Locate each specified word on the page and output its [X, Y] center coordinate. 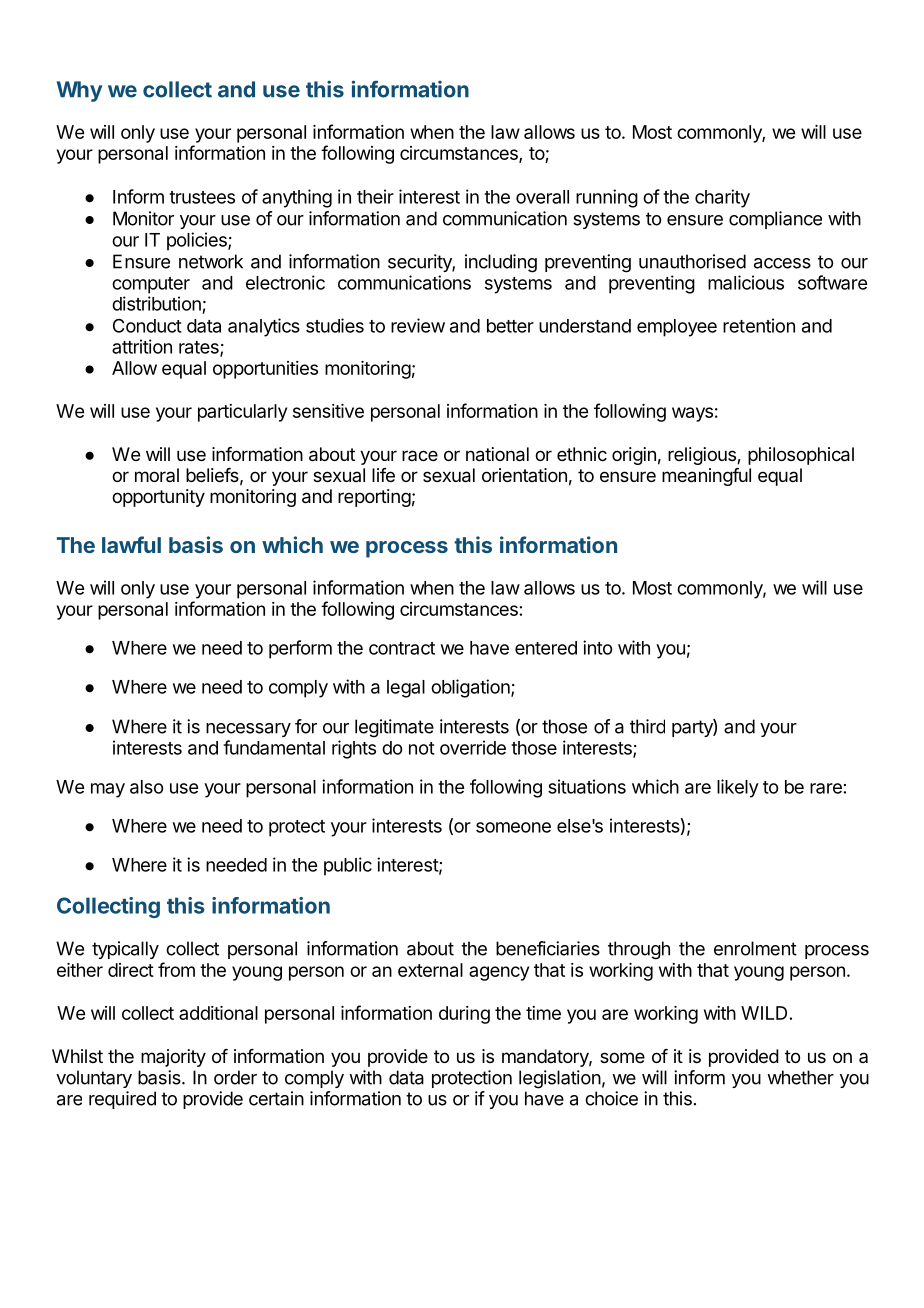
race [420, 455]
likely [738, 788]
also [147, 787]
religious [703, 456]
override [473, 747]
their [375, 196]
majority [173, 1058]
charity [722, 198]
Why [79, 91]
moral [157, 475]
